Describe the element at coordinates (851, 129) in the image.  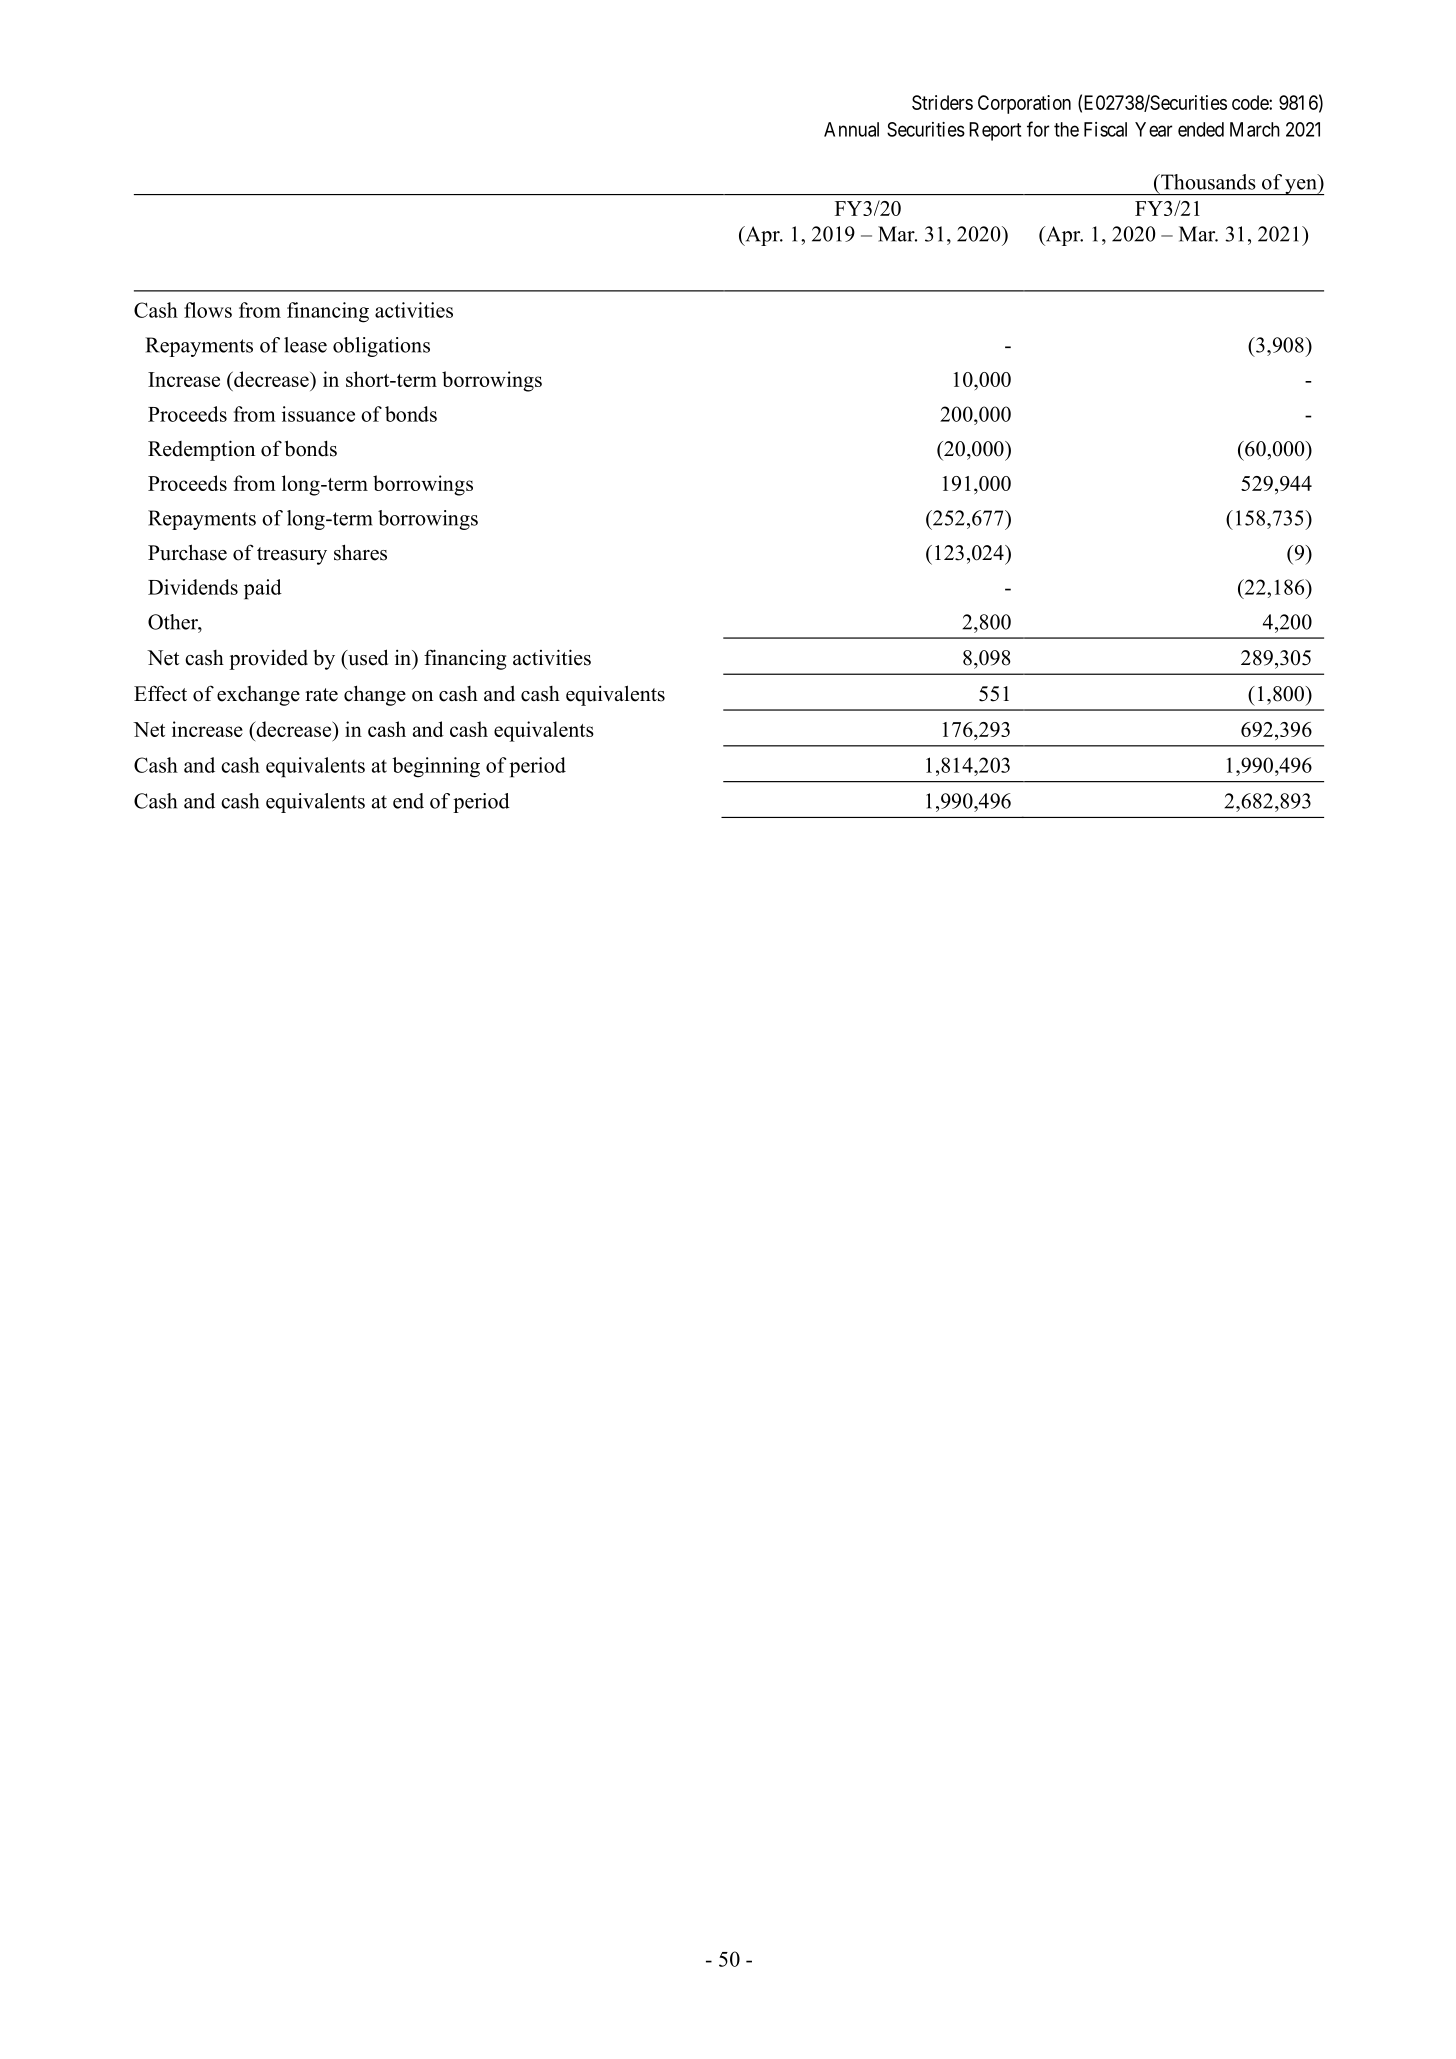
I see `Annual` at that location.
